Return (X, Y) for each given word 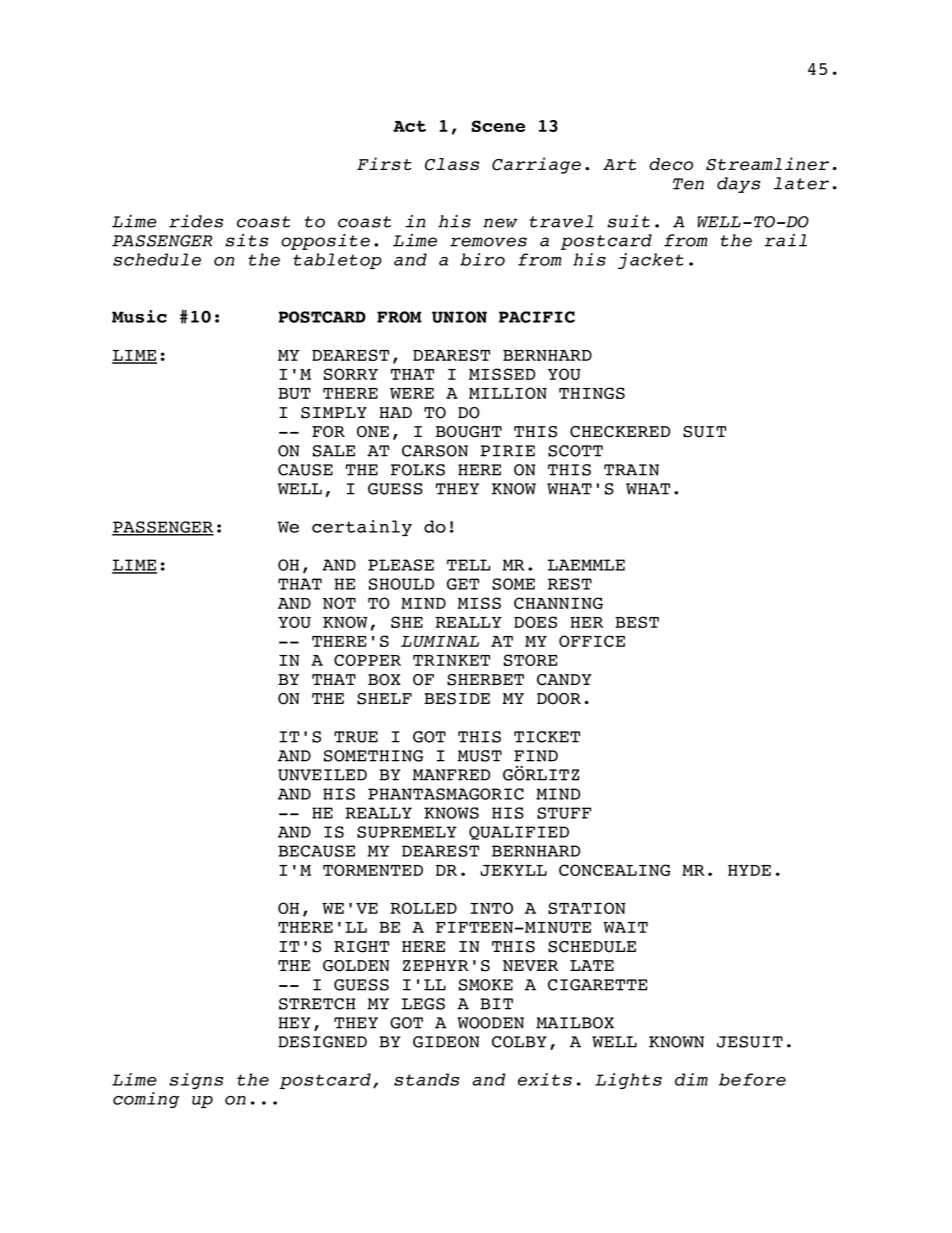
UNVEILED (322, 775)
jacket (650, 261)
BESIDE (457, 699)
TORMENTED (373, 870)
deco (671, 164)
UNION (459, 317)
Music (139, 316)
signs (196, 1081)
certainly (362, 528)
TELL (468, 565)
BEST (637, 622)
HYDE (749, 870)
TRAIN (631, 470)
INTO (491, 908)
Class (452, 164)
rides (196, 221)
